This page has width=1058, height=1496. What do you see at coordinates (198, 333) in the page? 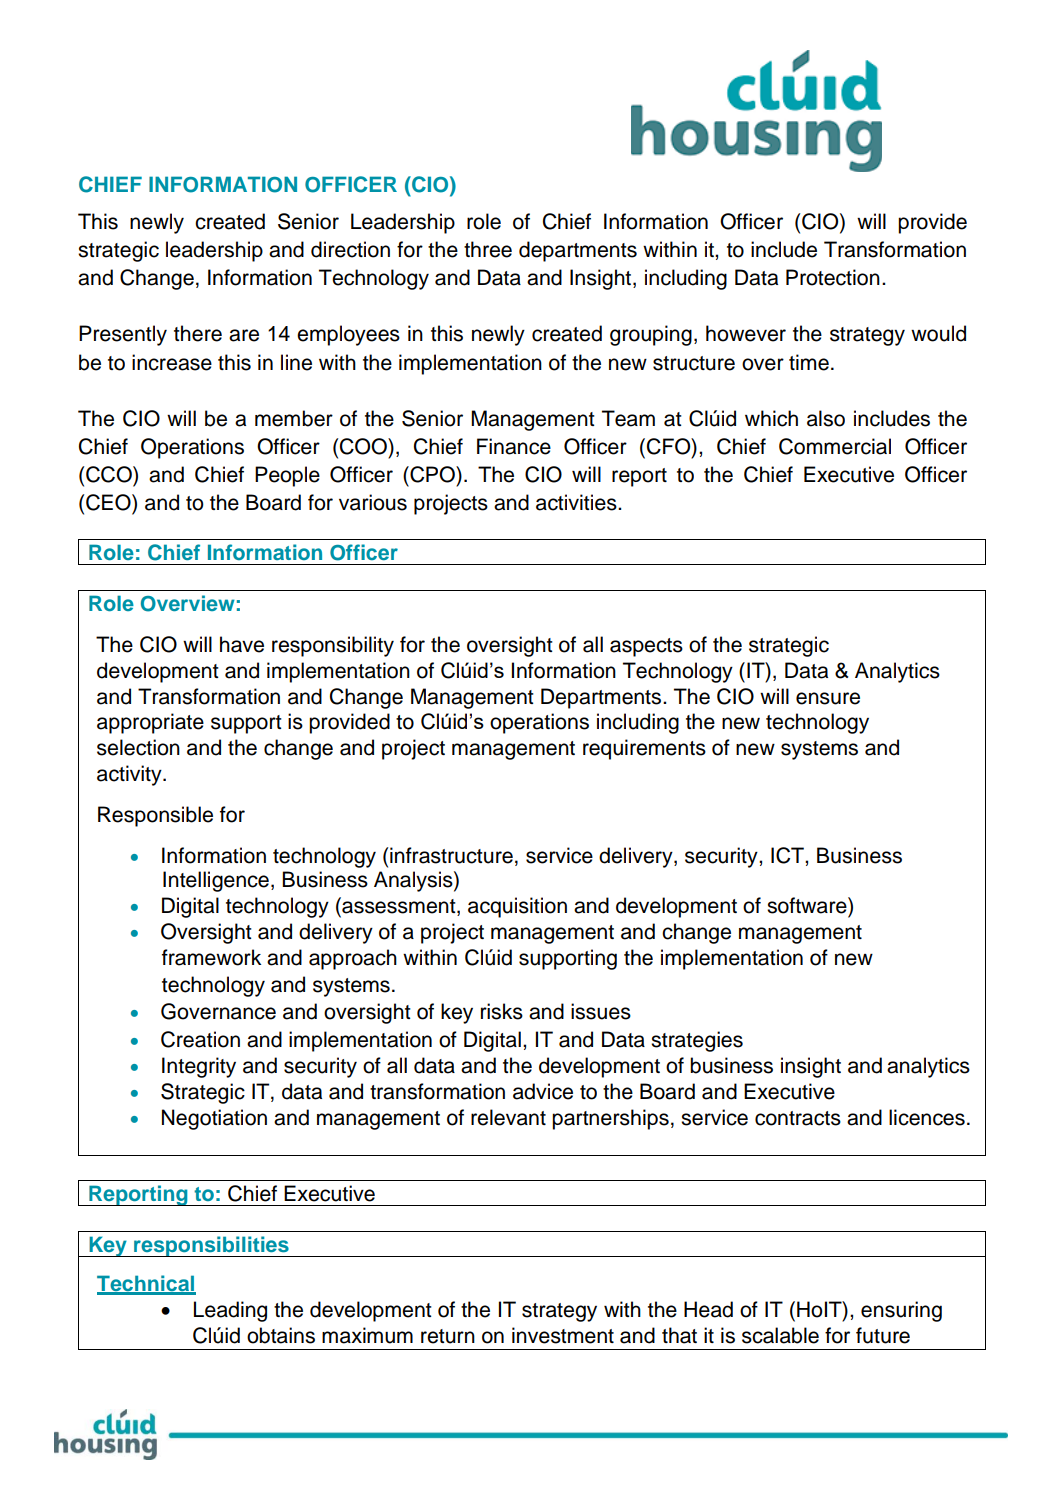
I see `there` at bounding box center [198, 333].
